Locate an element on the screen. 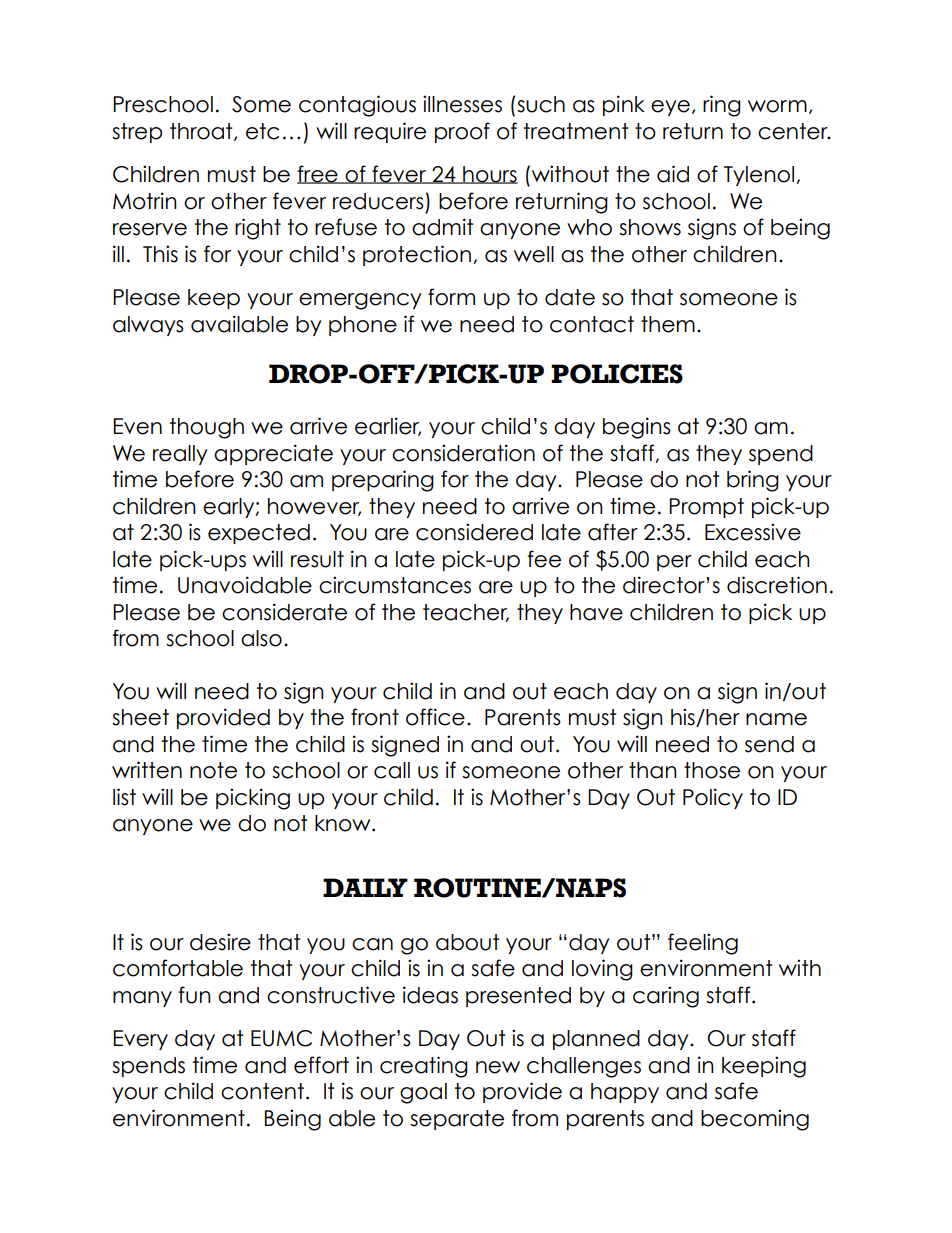 This screenshot has width=952, height=1233. begins is located at coordinates (637, 428).
